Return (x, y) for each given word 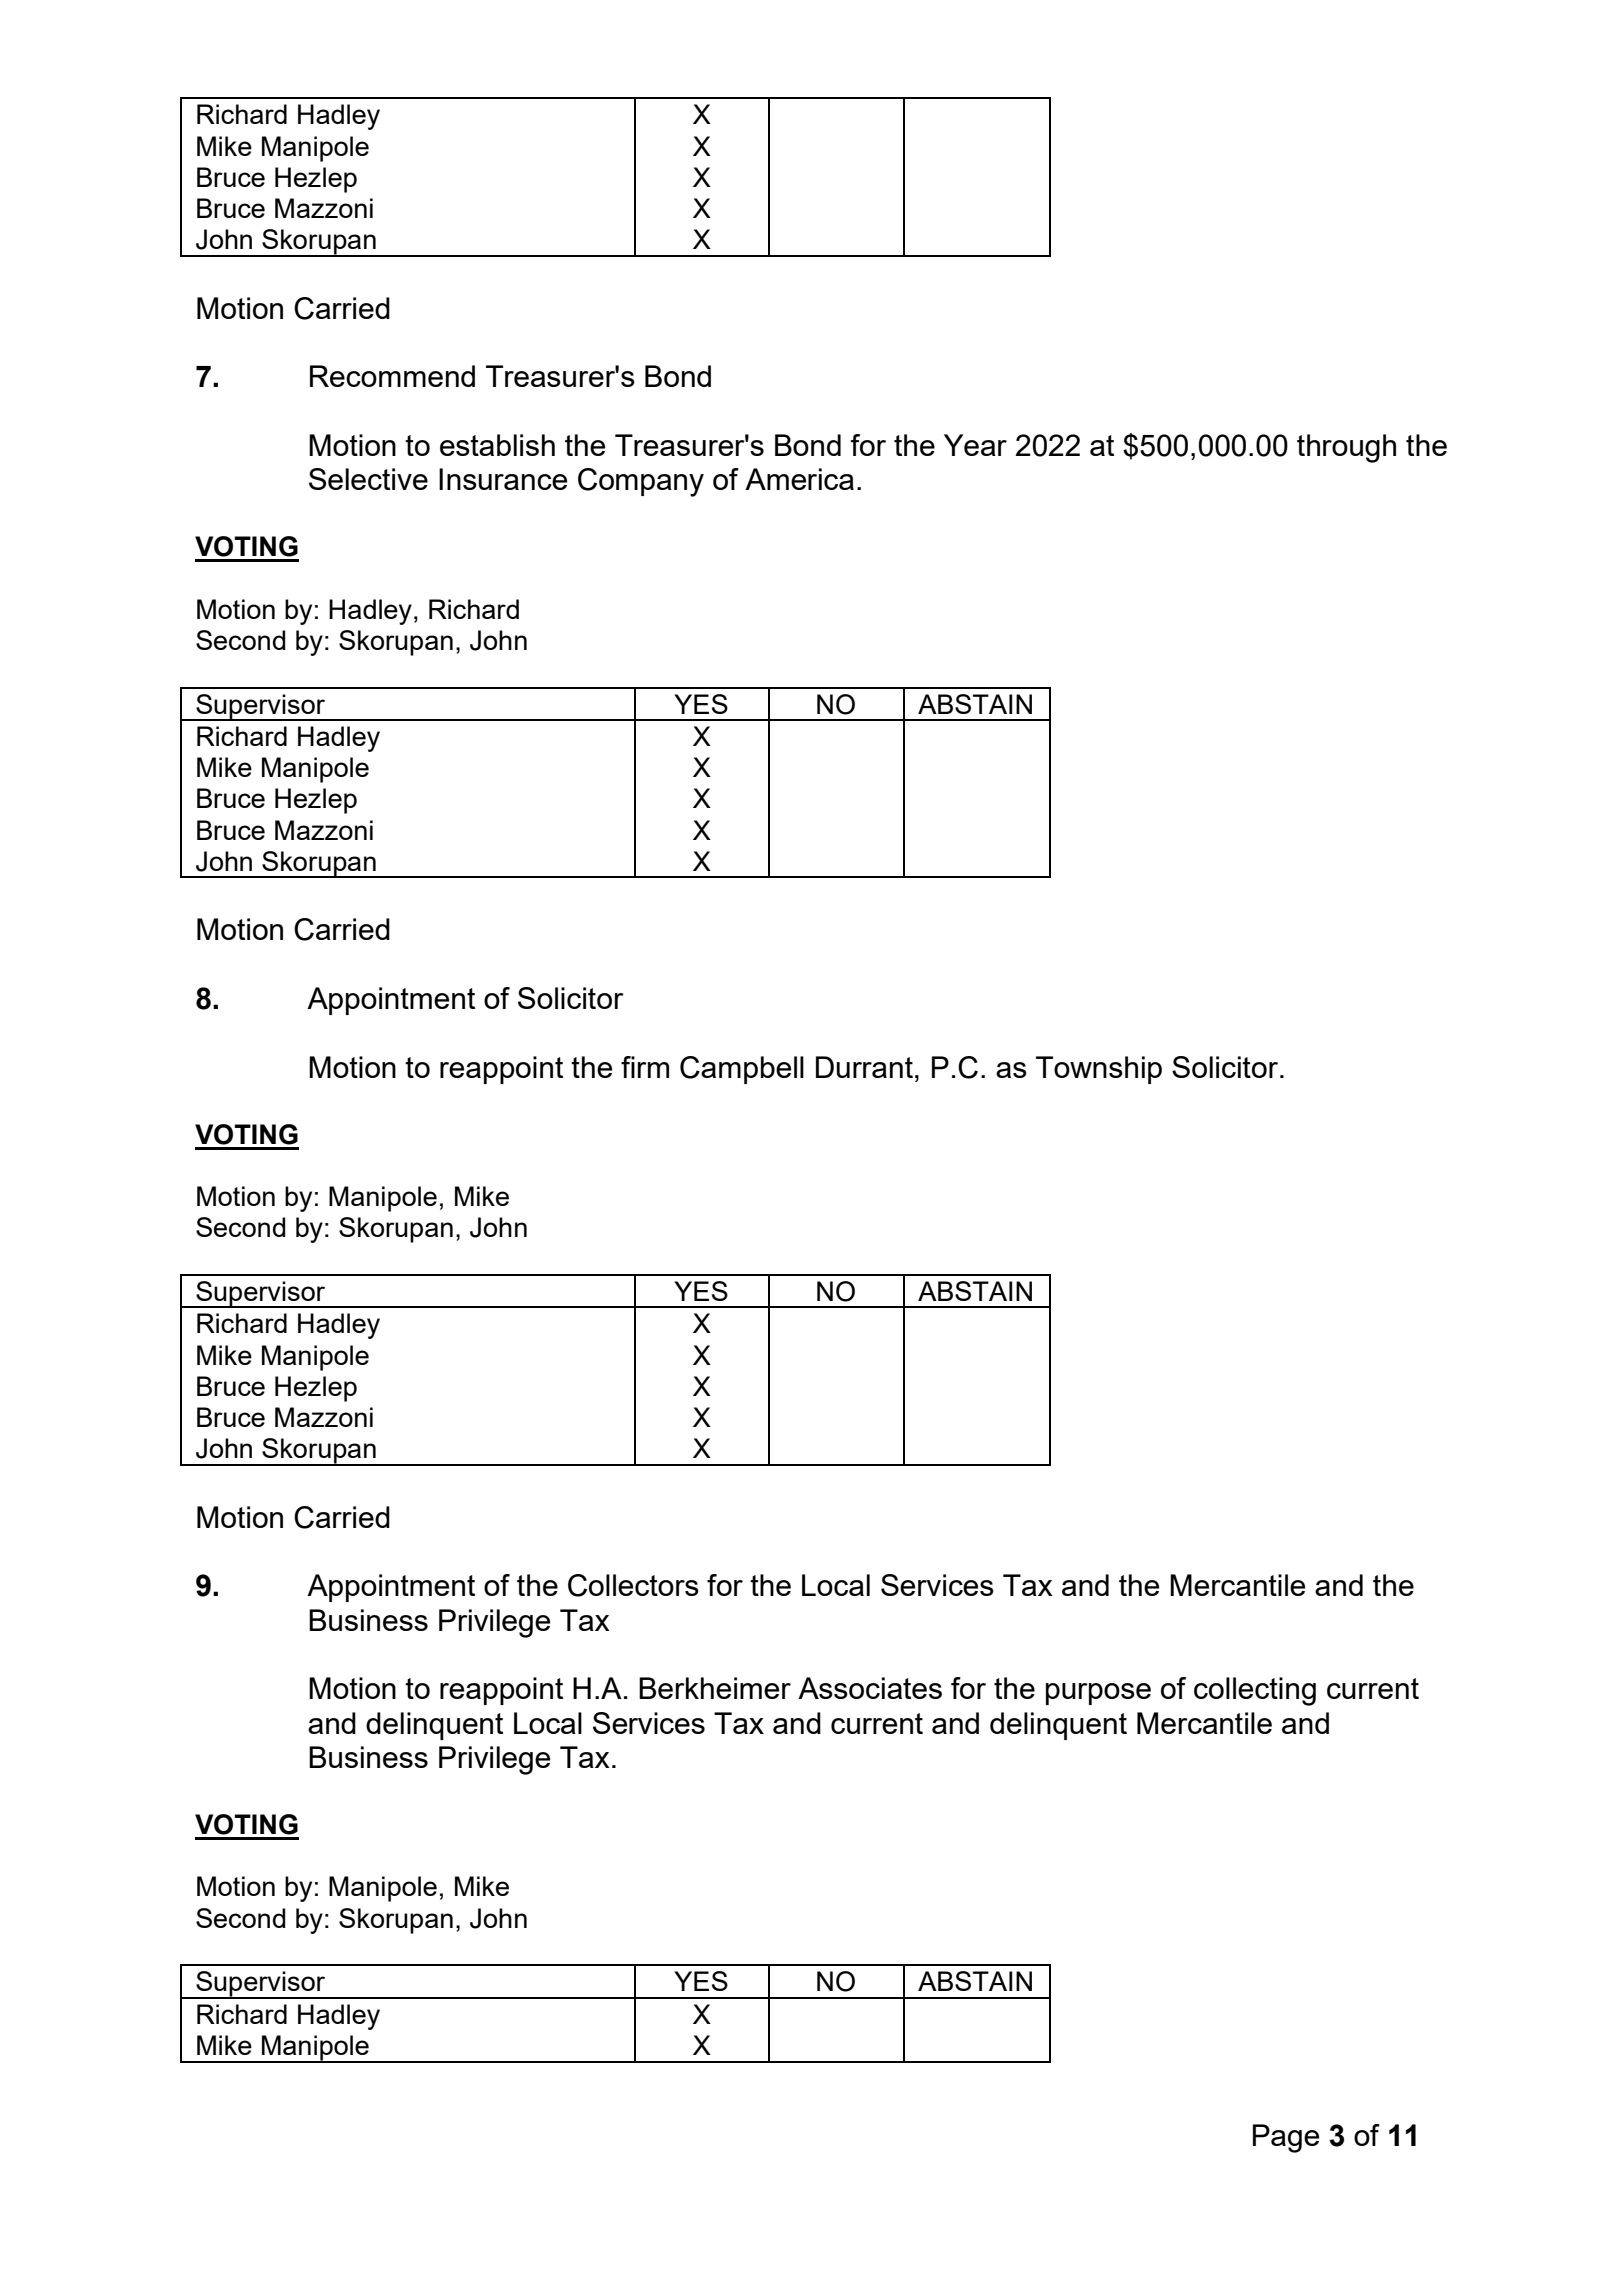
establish (497, 445)
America (799, 479)
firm (645, 1067)
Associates (870, 1688)
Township (1099, 1070)
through (1346, 448)
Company (641, 482)
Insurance (503, 479)
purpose (1098, 1694)
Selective (368, 479)
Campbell (742, 1070)
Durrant (864, 1067)
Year (975, 445)
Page (1286, 2138)
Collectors (633, 1585)
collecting (1255, 1691)
